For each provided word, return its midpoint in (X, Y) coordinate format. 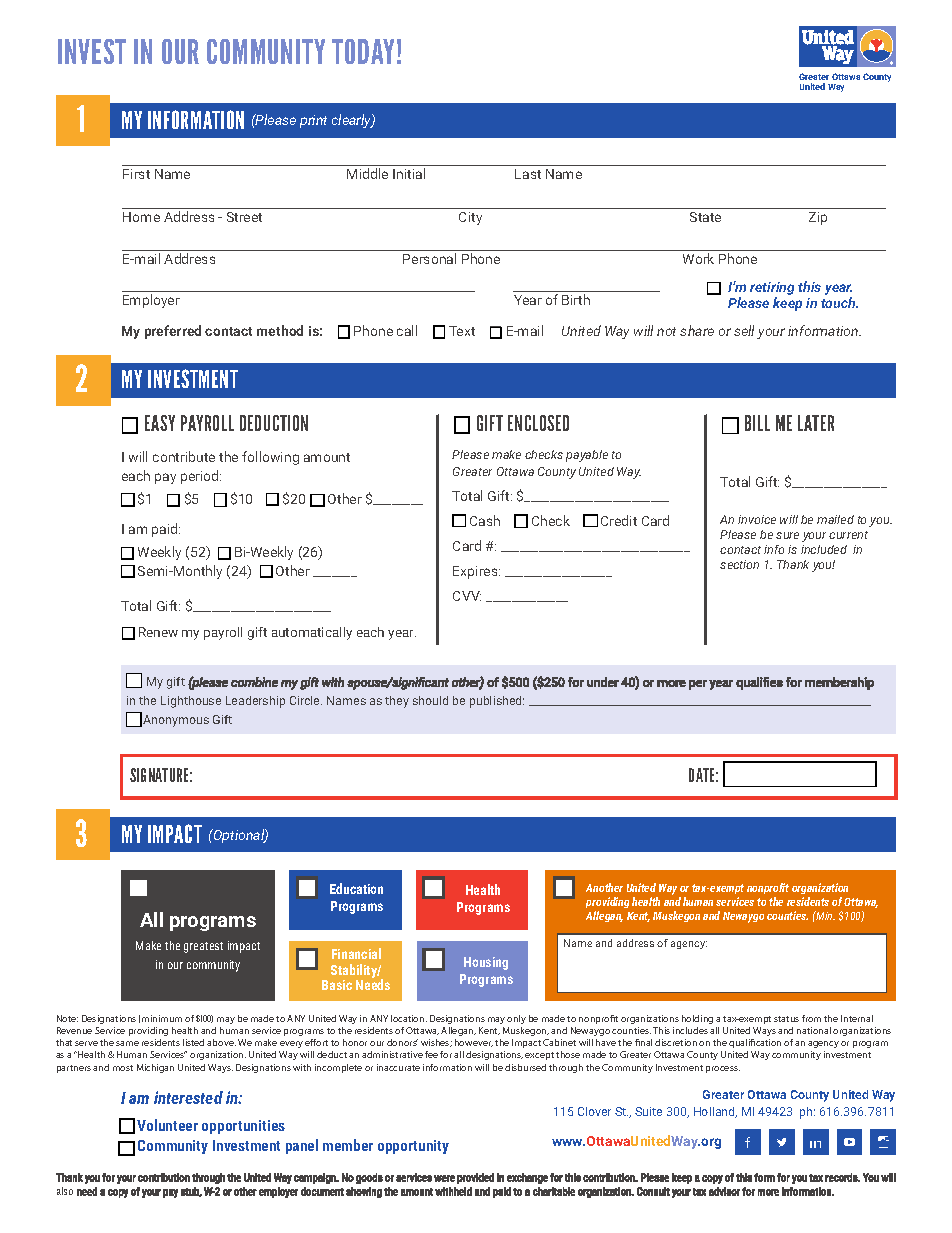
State (705, 217)
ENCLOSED (538, 423)
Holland (715, 1112)
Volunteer (167, 1125)
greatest (203, 947)
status (786, 1019)
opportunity (413, 1147)
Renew (158, 632)
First (136, 174)
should (430, 700)
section (739, 564)
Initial (409, 173)
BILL (757, 423)
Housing (486, 963)
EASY (160, 423)
